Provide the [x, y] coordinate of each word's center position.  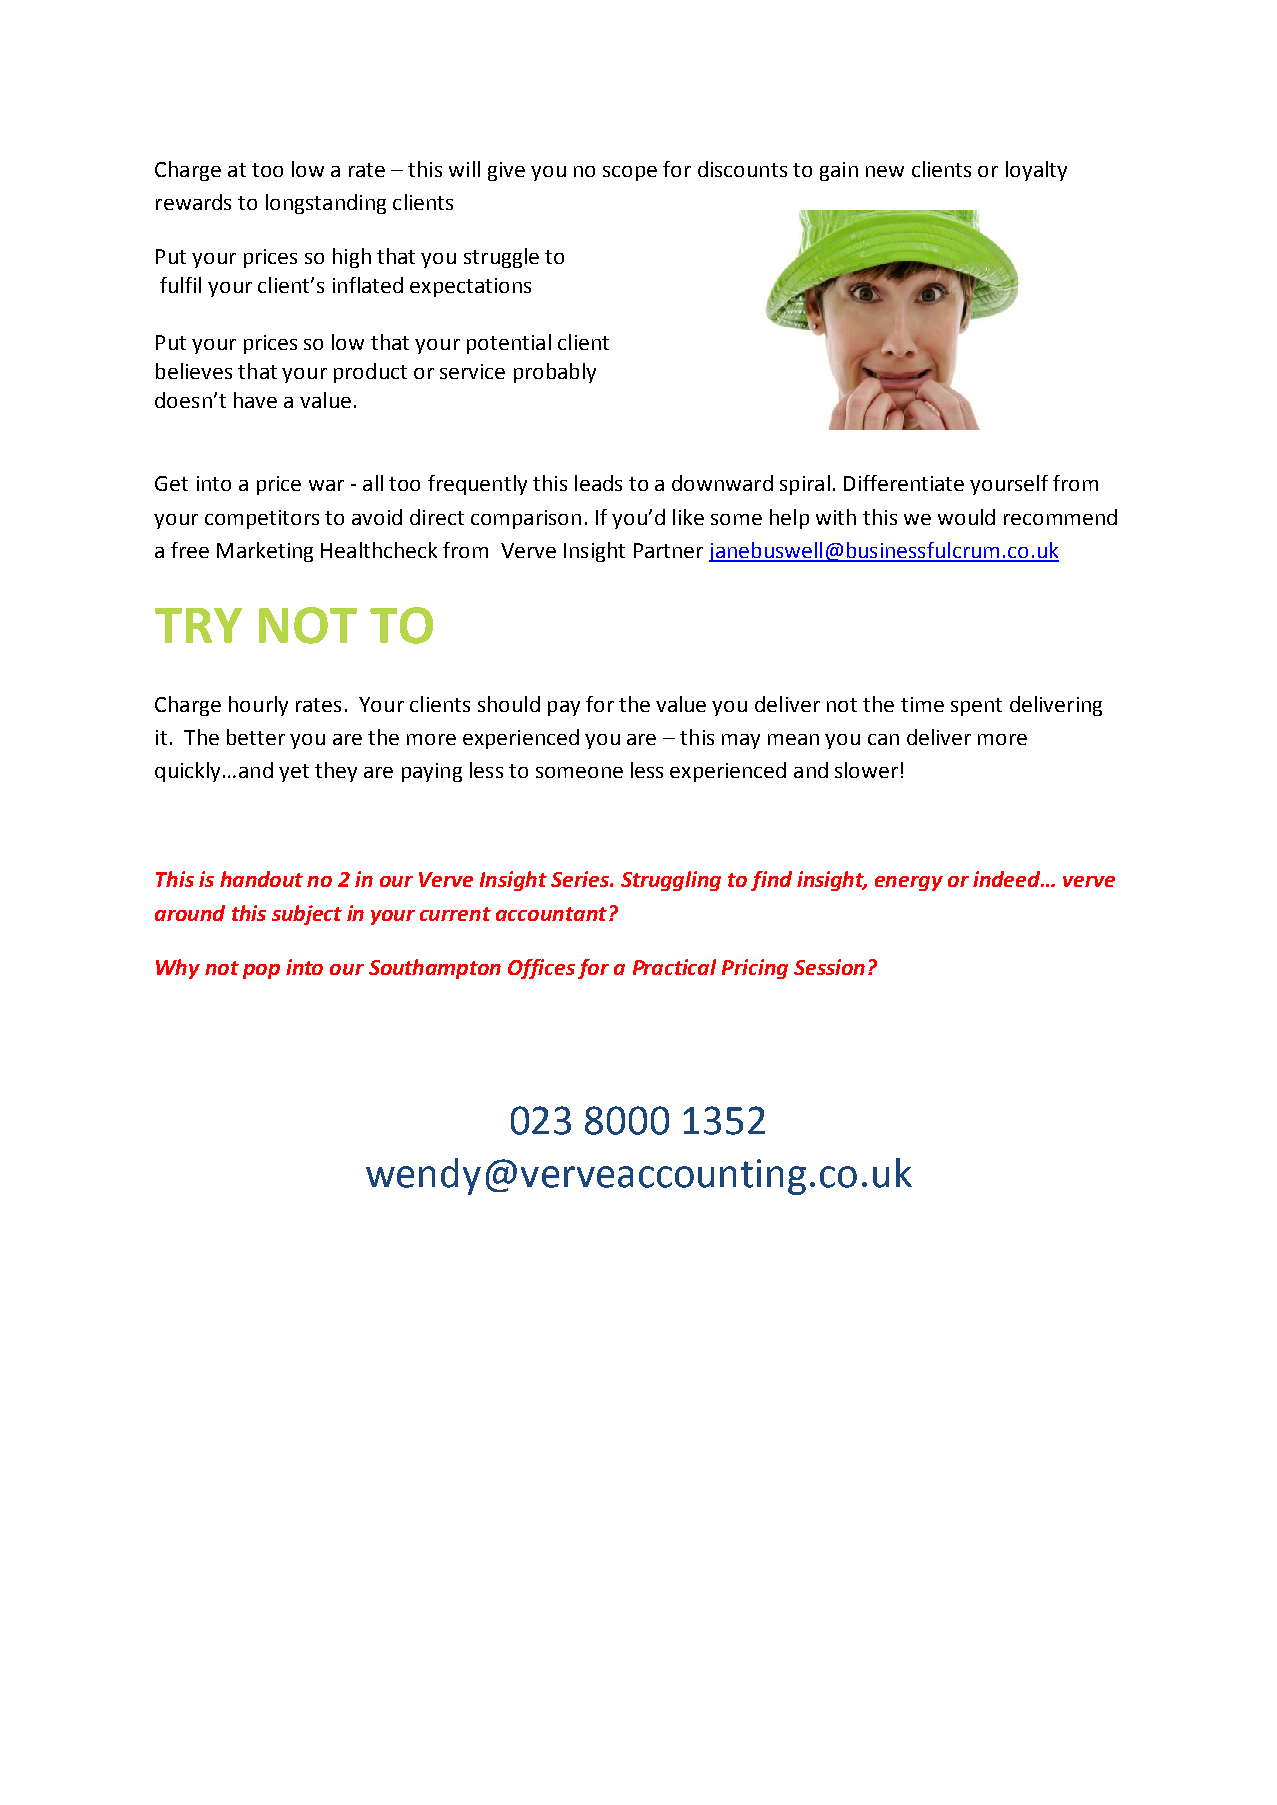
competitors [262, 519]
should [509, 704]
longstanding [326, 204]
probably [555, 373]
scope [630, 173]
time [922, 704]
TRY [198, 625]
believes [194, 371]
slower [866, 770]
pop [261, 971]
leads [598, 483]
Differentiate [904, 483]
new [885, 171]
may [741, 741]
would [966, 517]
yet [294, 773]
